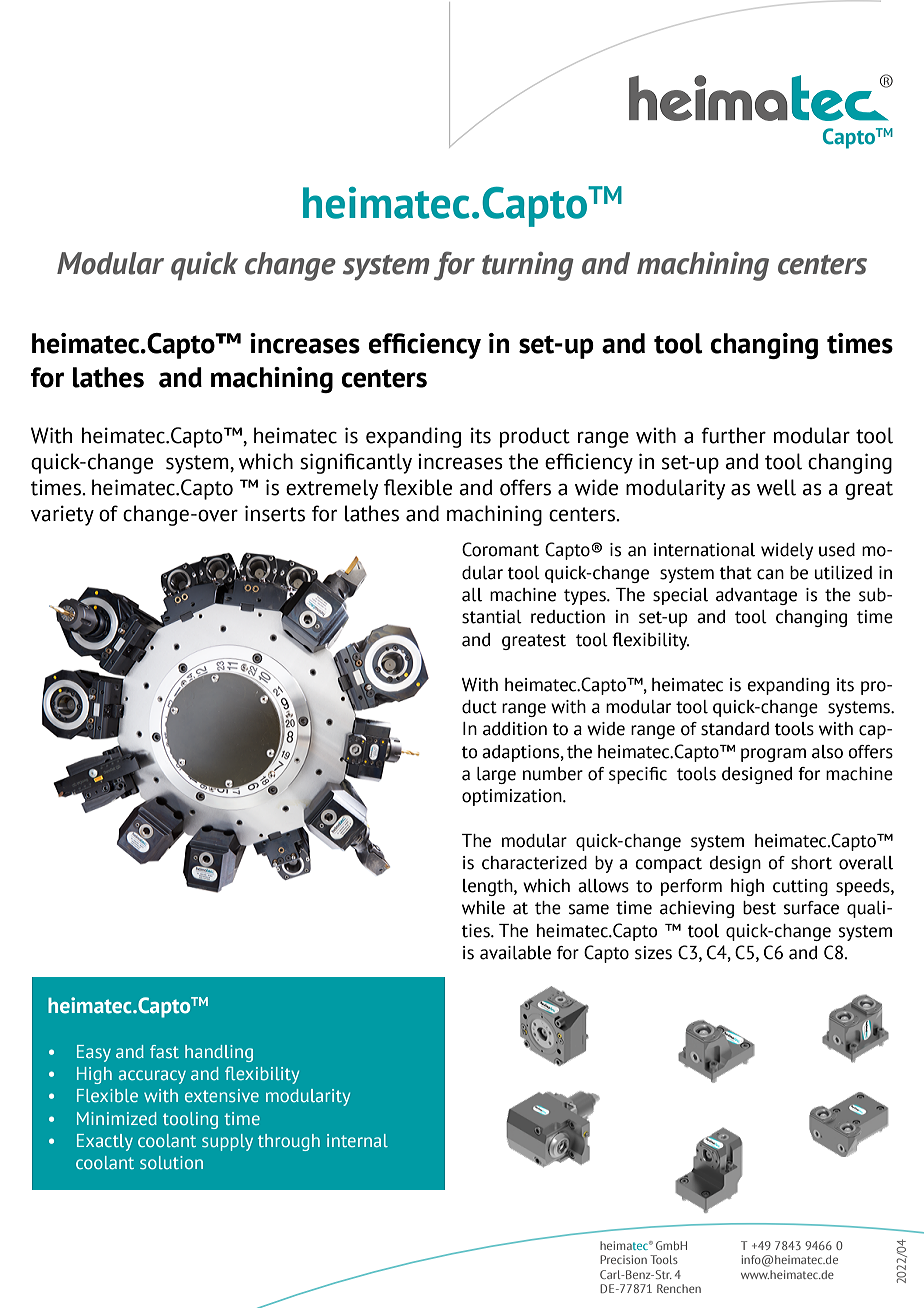  Describe the element at coordinates (513, 797) in the image. I see `optimization` at that location.
